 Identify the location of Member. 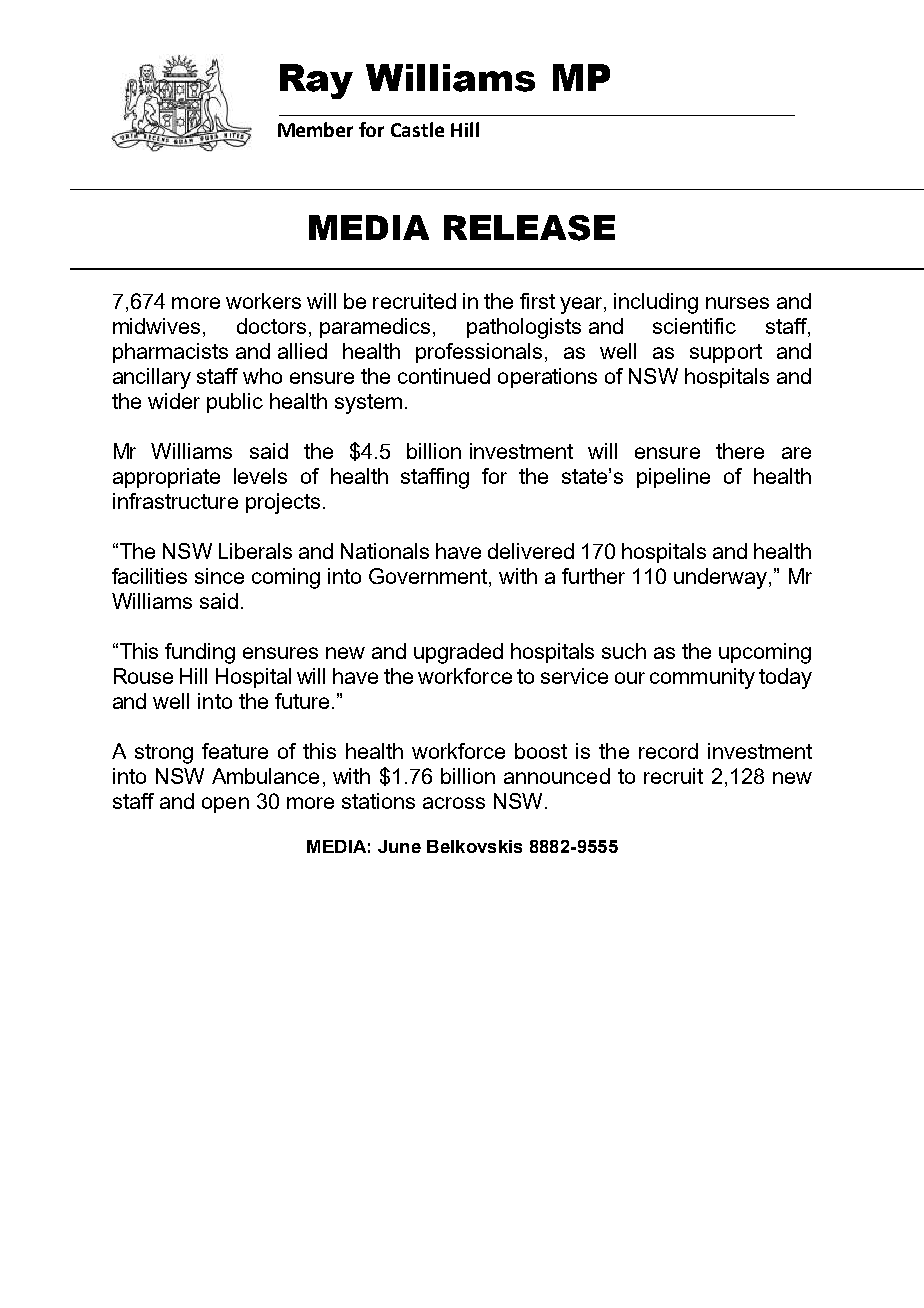
(315, 129).
